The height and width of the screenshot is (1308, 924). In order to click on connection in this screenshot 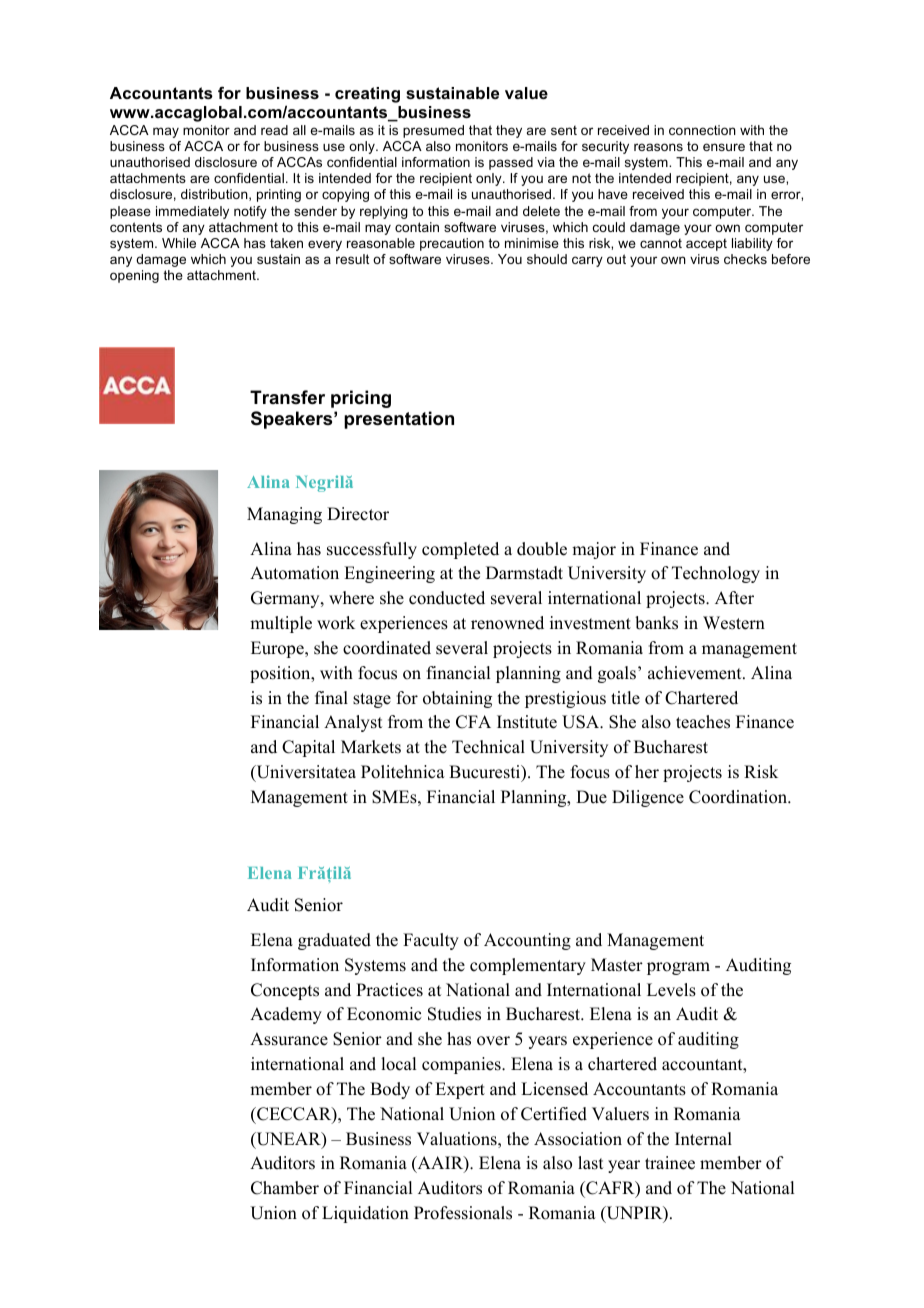, I will do `click(702, 130)`.
